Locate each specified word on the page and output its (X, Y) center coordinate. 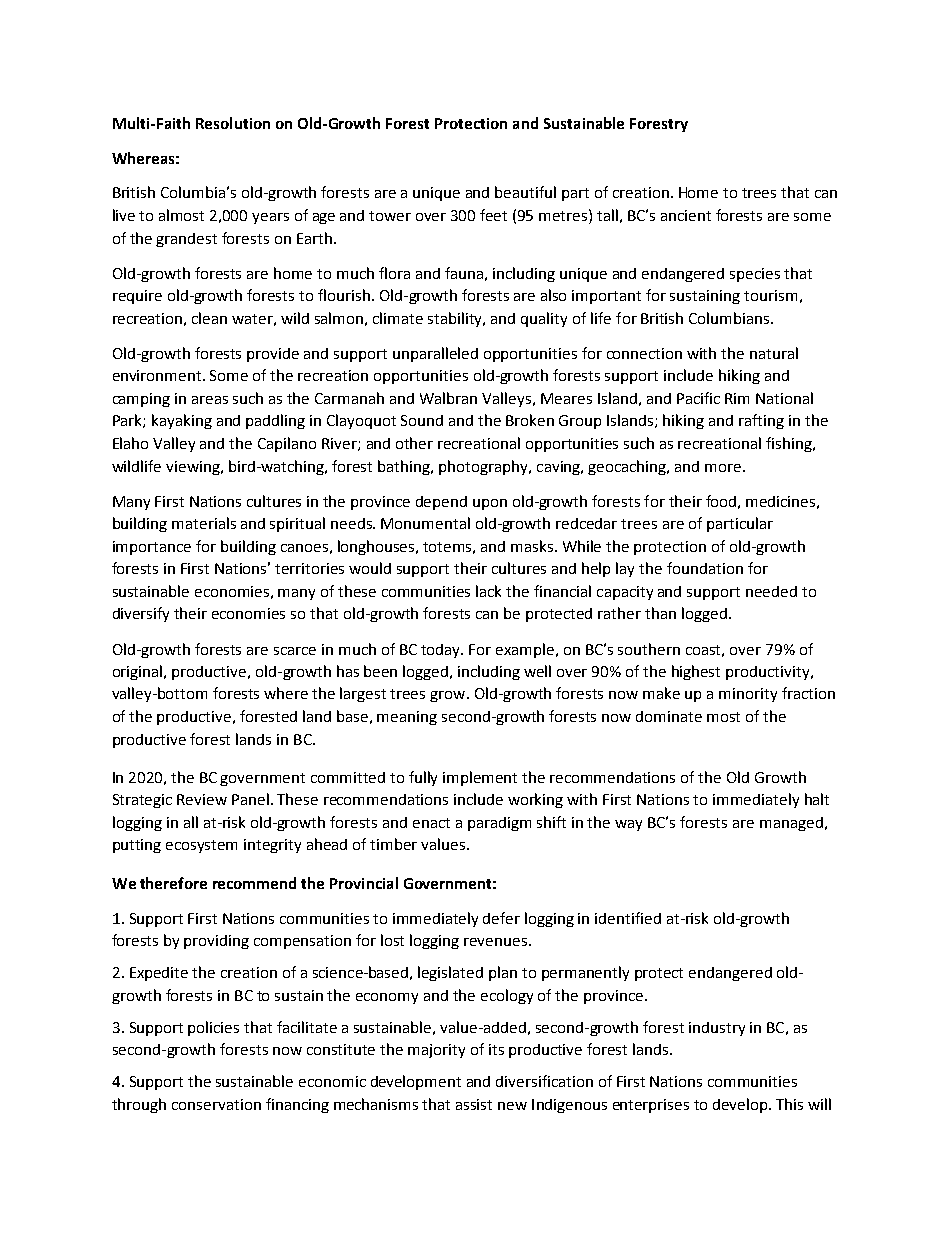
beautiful (525, 192)
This (789, 1104)
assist (474, 1104)
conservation (216, 1104)
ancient (686, 215)
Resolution (233, 123)
